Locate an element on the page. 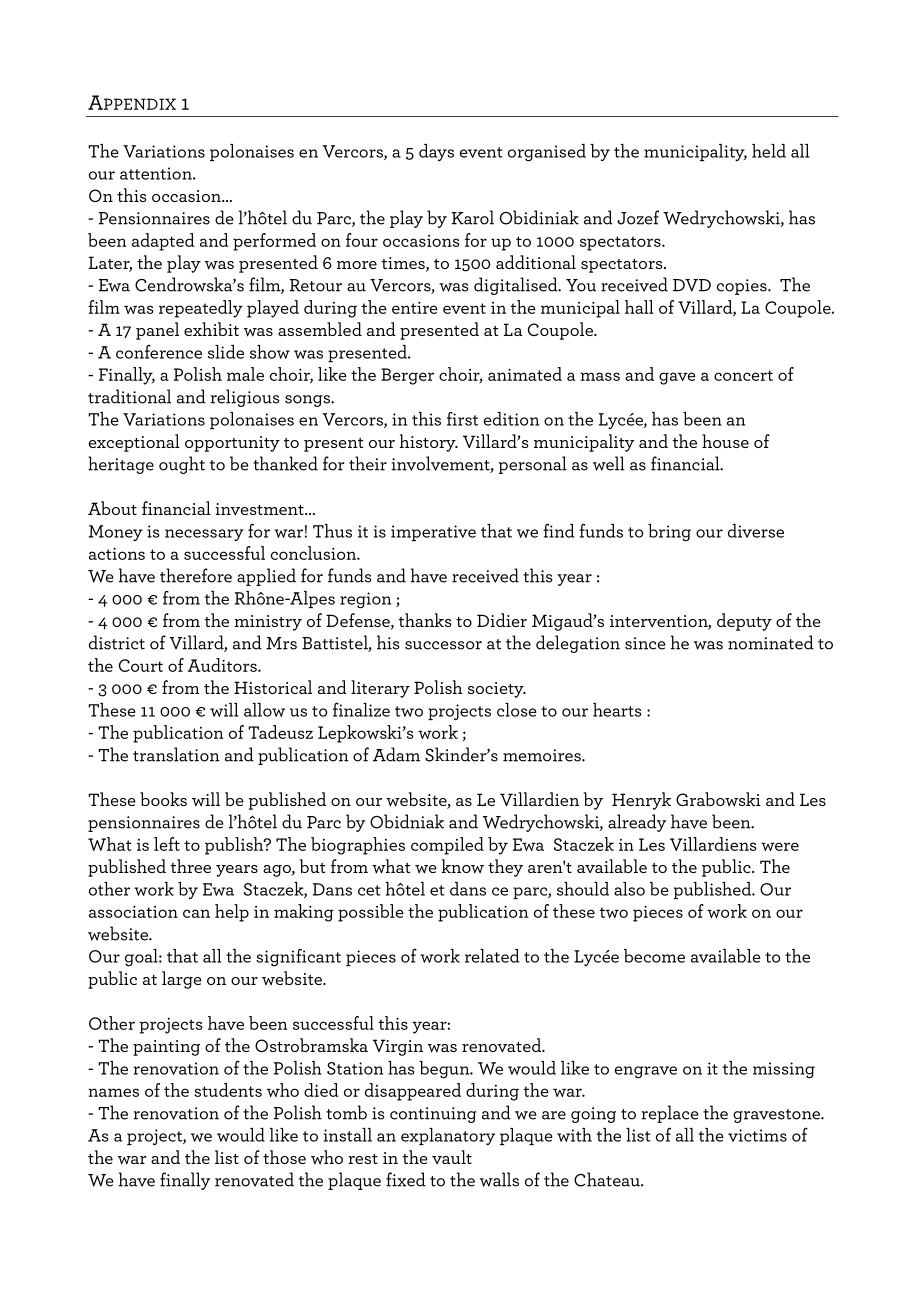 The height and width of the image is (1308, 924). related is located at coordinates (492, 956).
